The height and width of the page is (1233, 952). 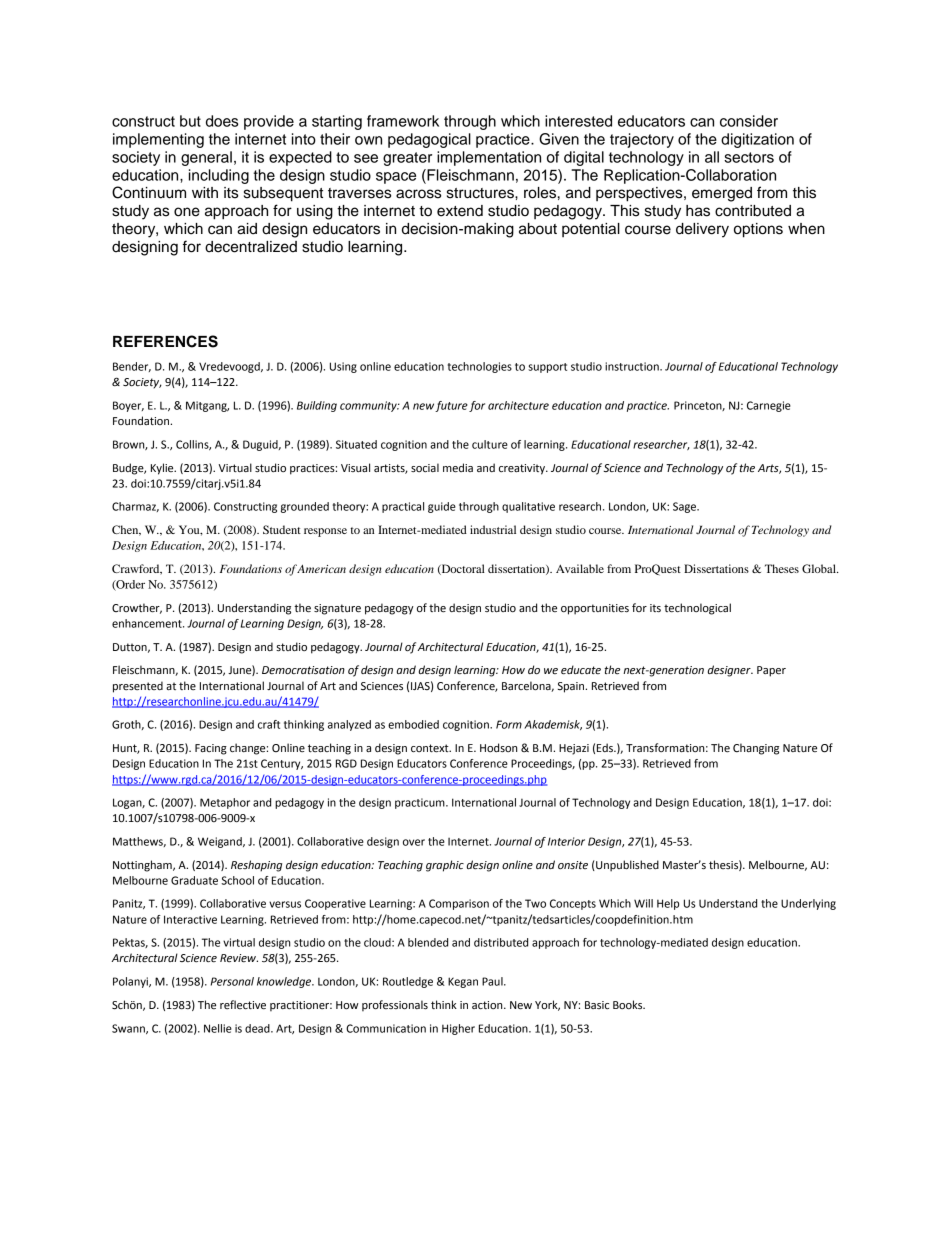 What do you see at coordinates (211, 749) in the page?
I see `Facing` at bounding box center [211, 749].
